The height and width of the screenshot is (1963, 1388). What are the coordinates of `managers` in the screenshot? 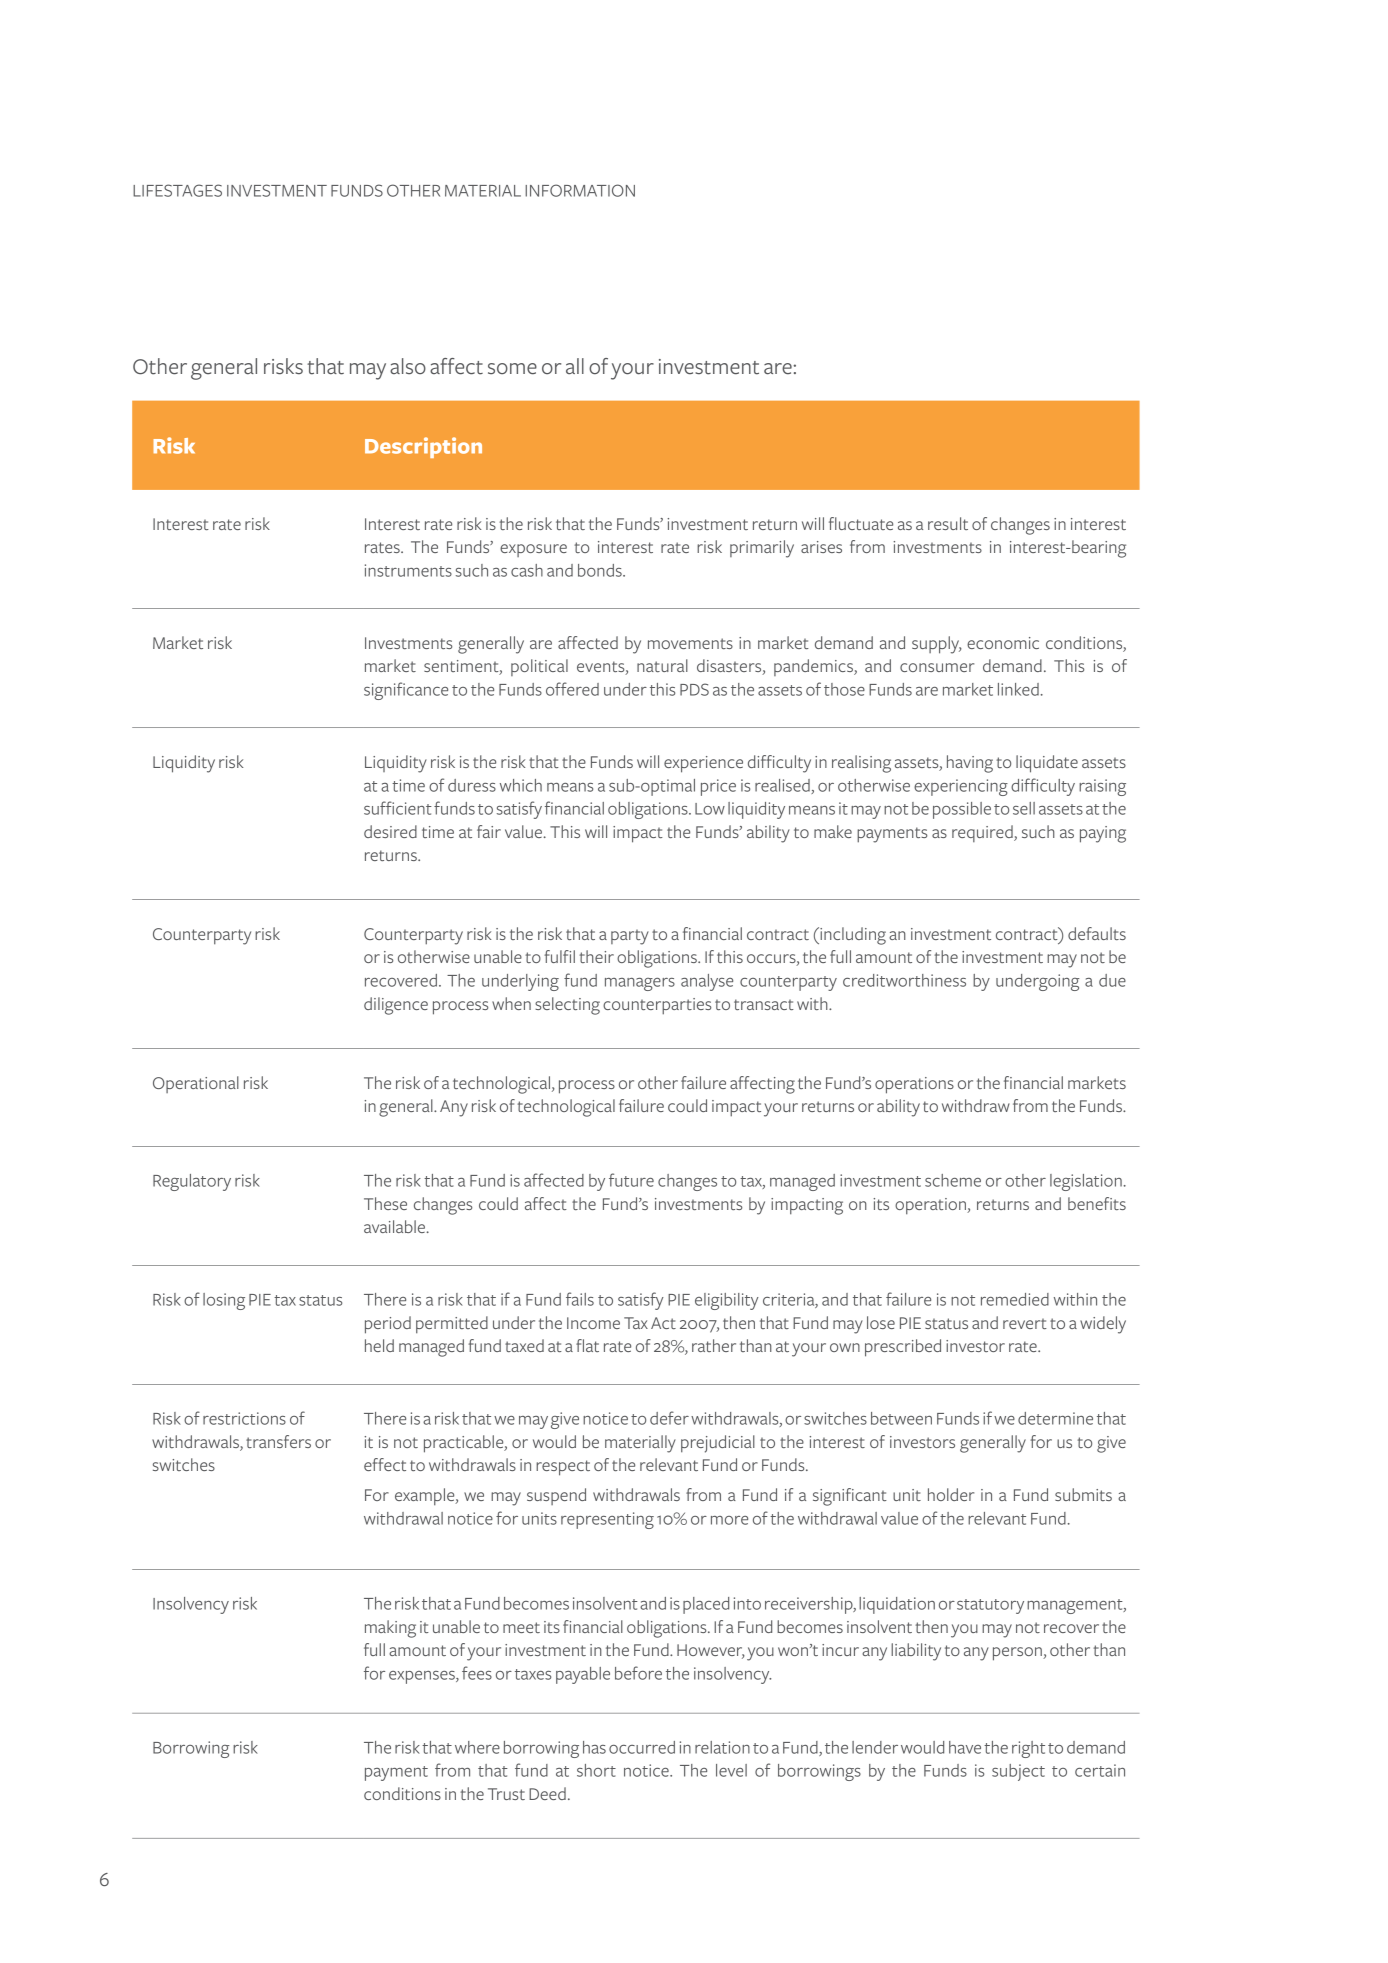 It's located at (640, 984).
